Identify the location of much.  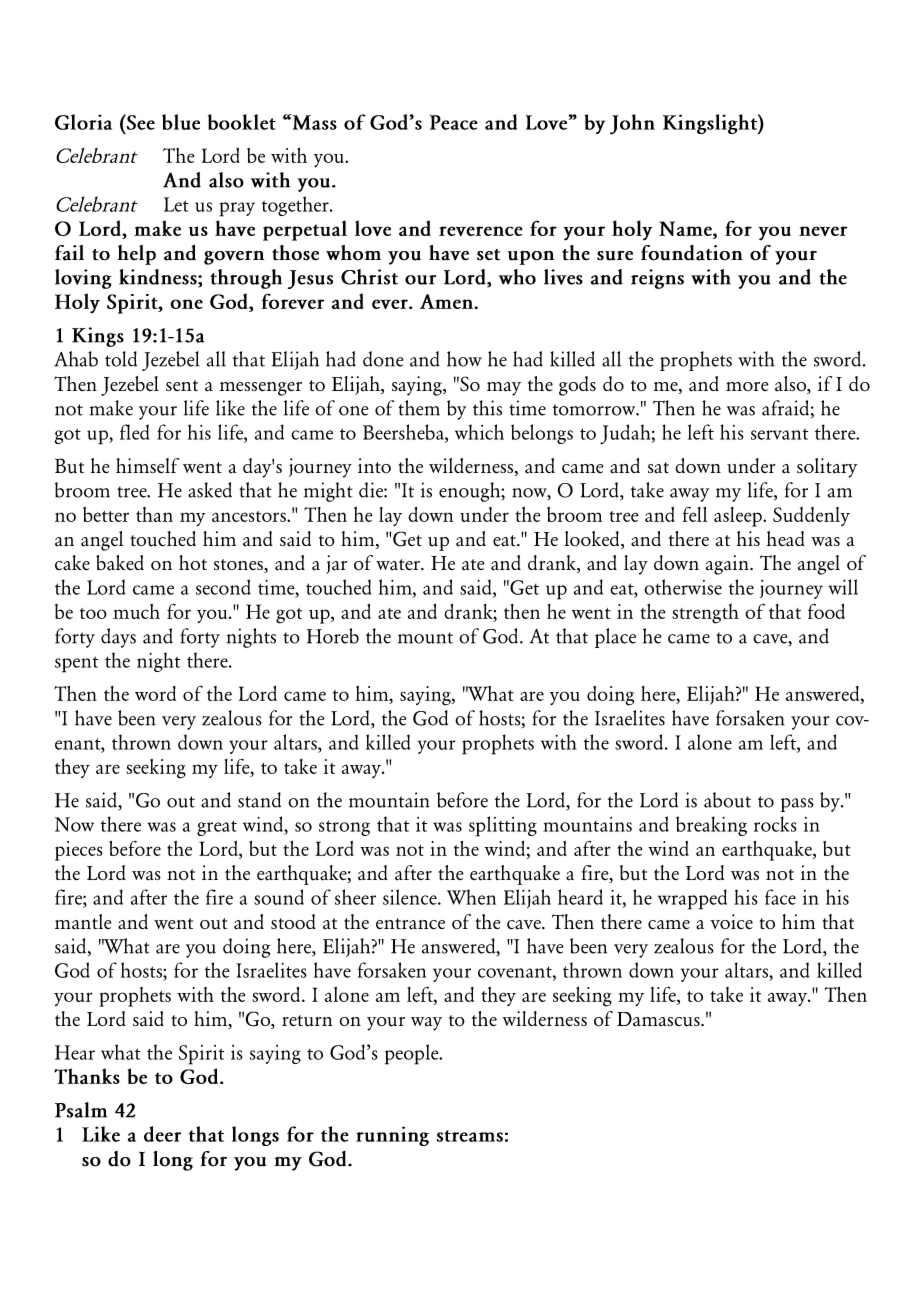
(136, 611).
